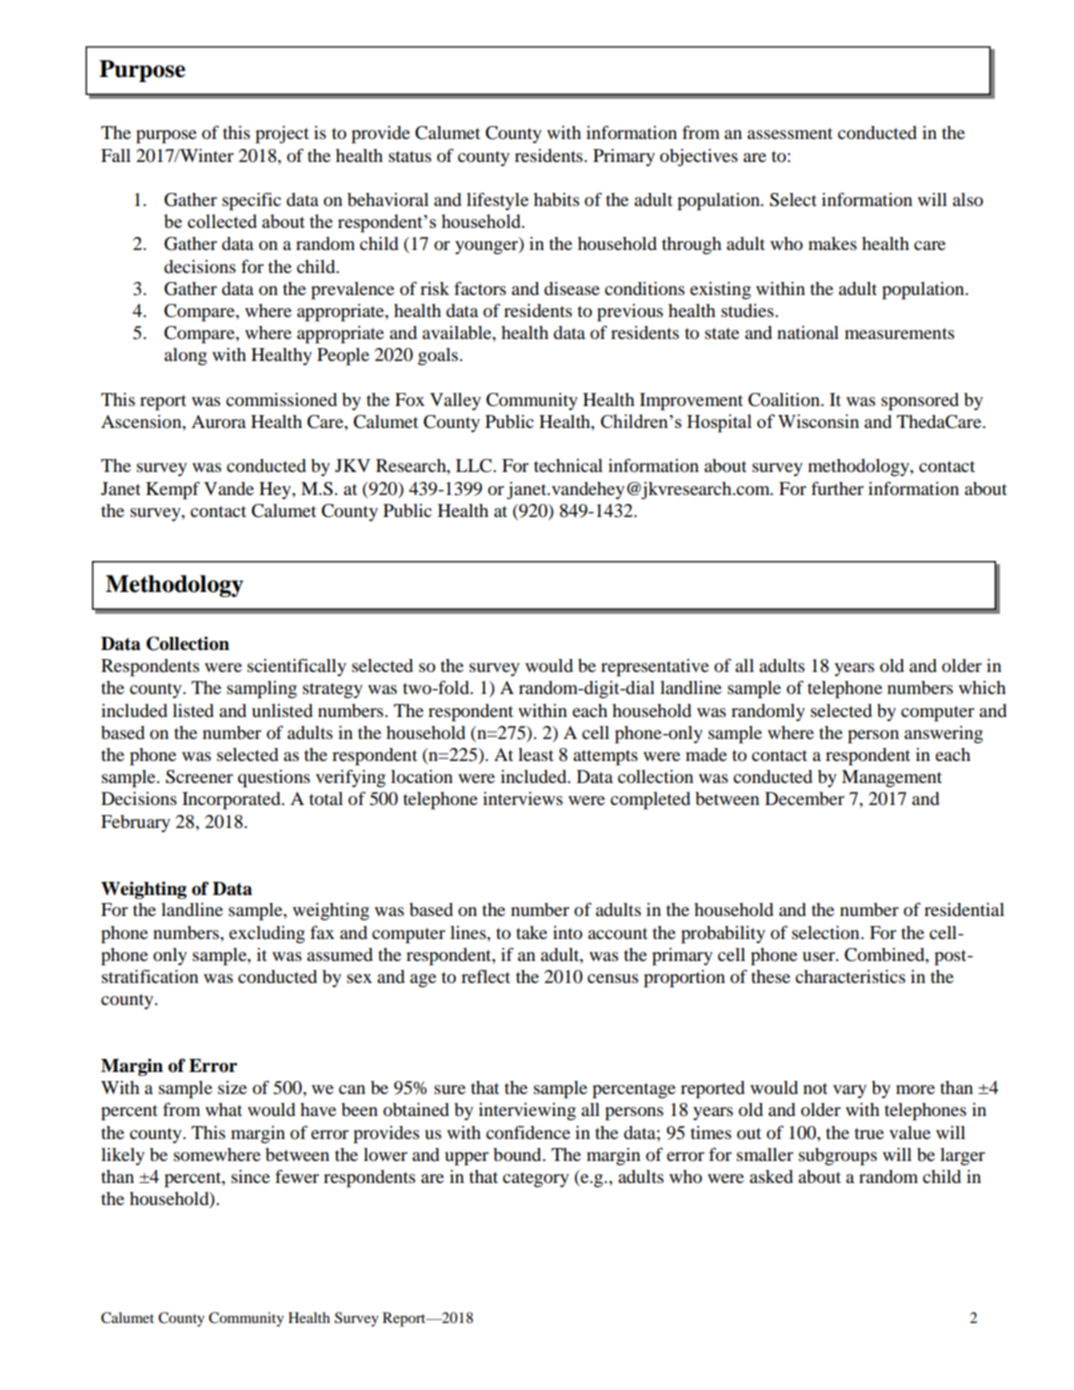 Image resolution: width=1074 pixels, height=1390 pixels. I want to click on assessment, so click(790, 133).
